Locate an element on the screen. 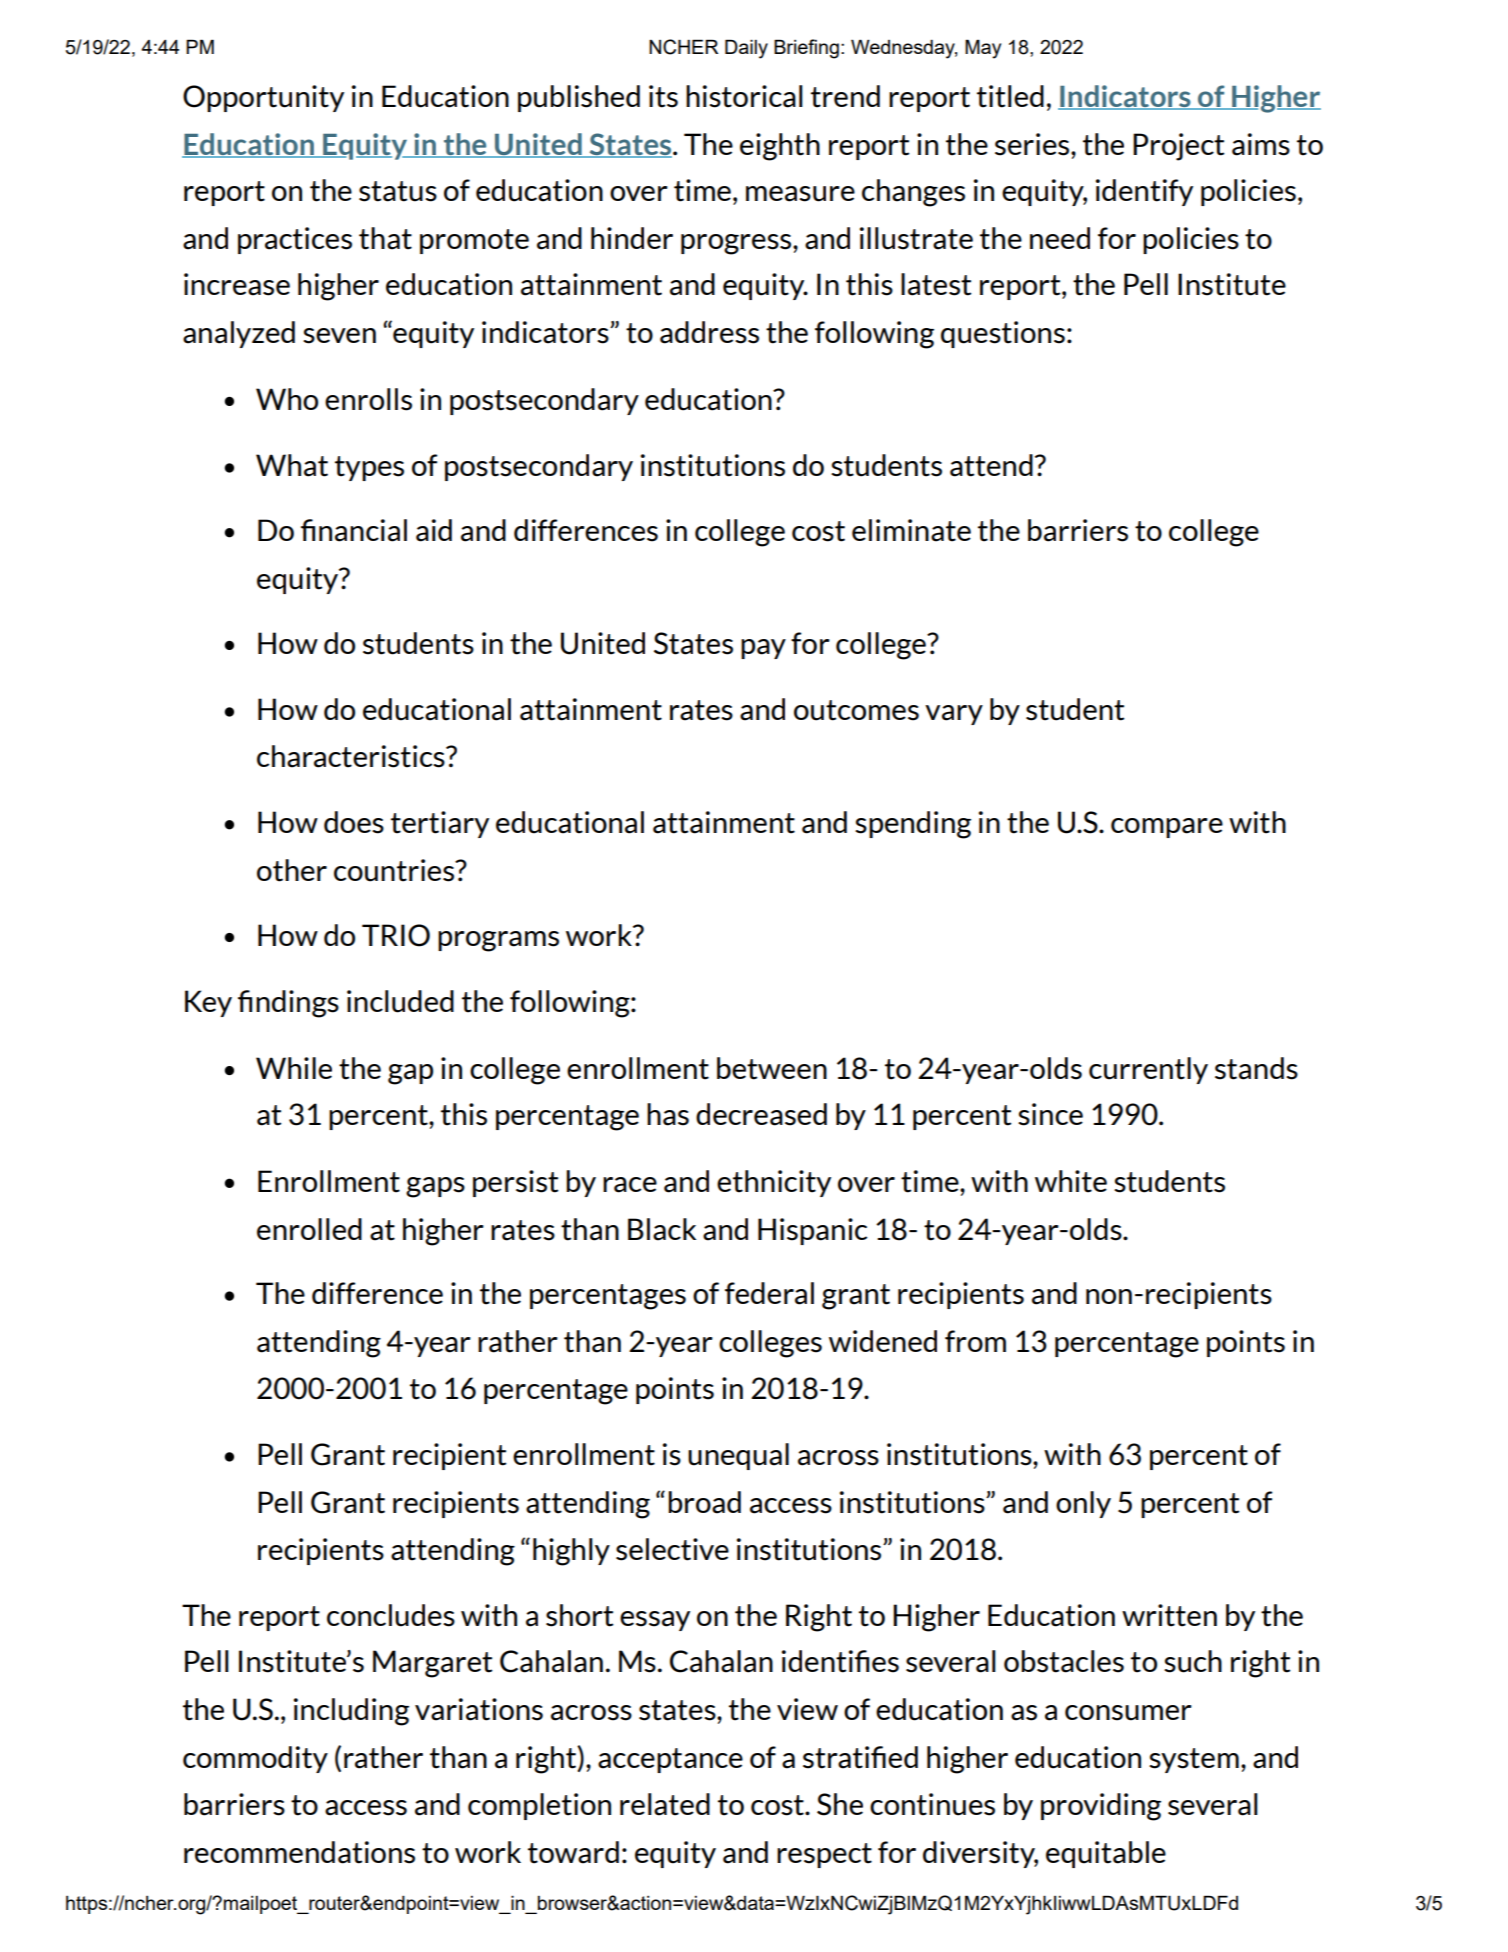 Image resolution: width=1508 pixels, height=1952 pixels. historical is located at coordinates (744, 96).
